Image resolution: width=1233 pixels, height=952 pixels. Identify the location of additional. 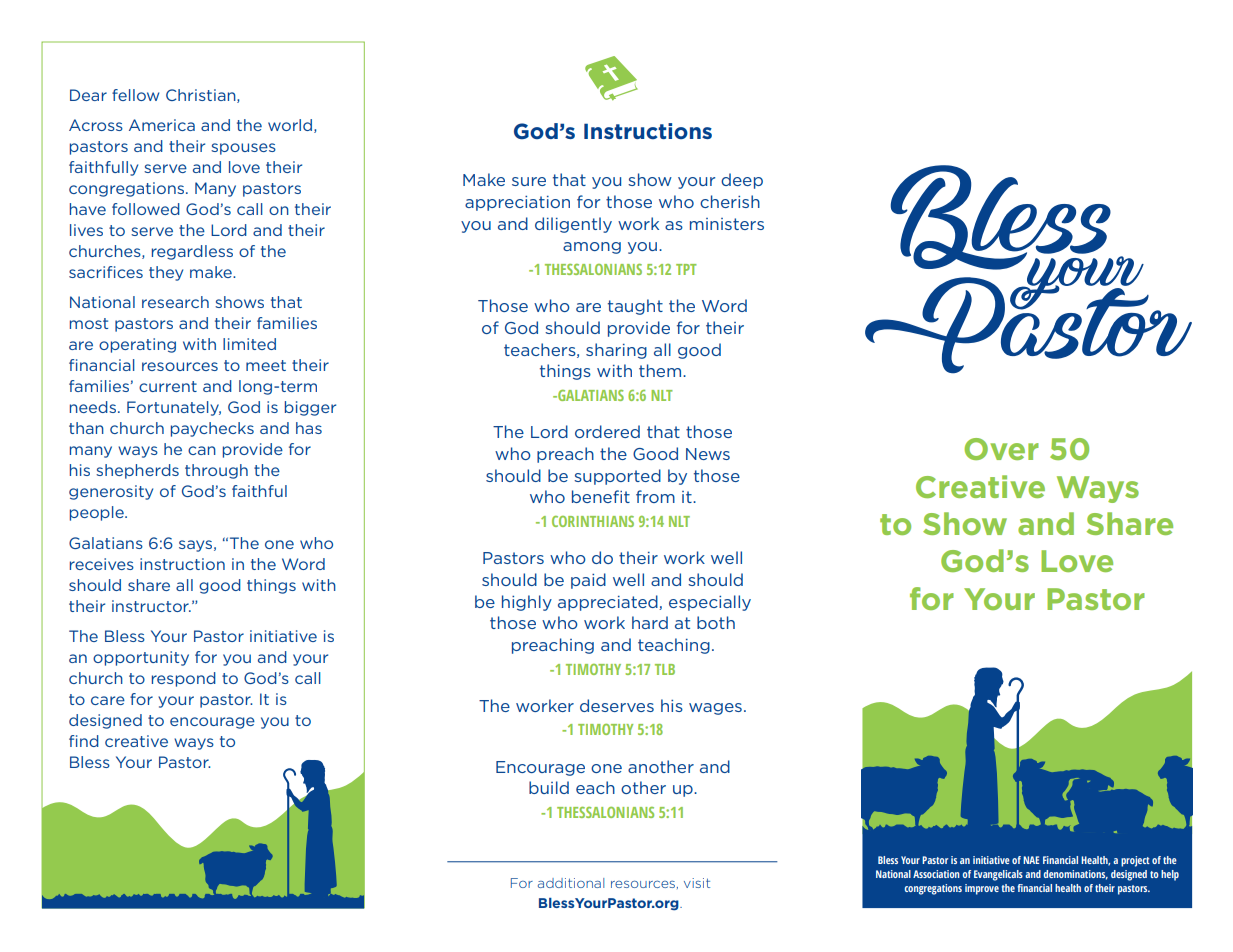
(571, 883).
